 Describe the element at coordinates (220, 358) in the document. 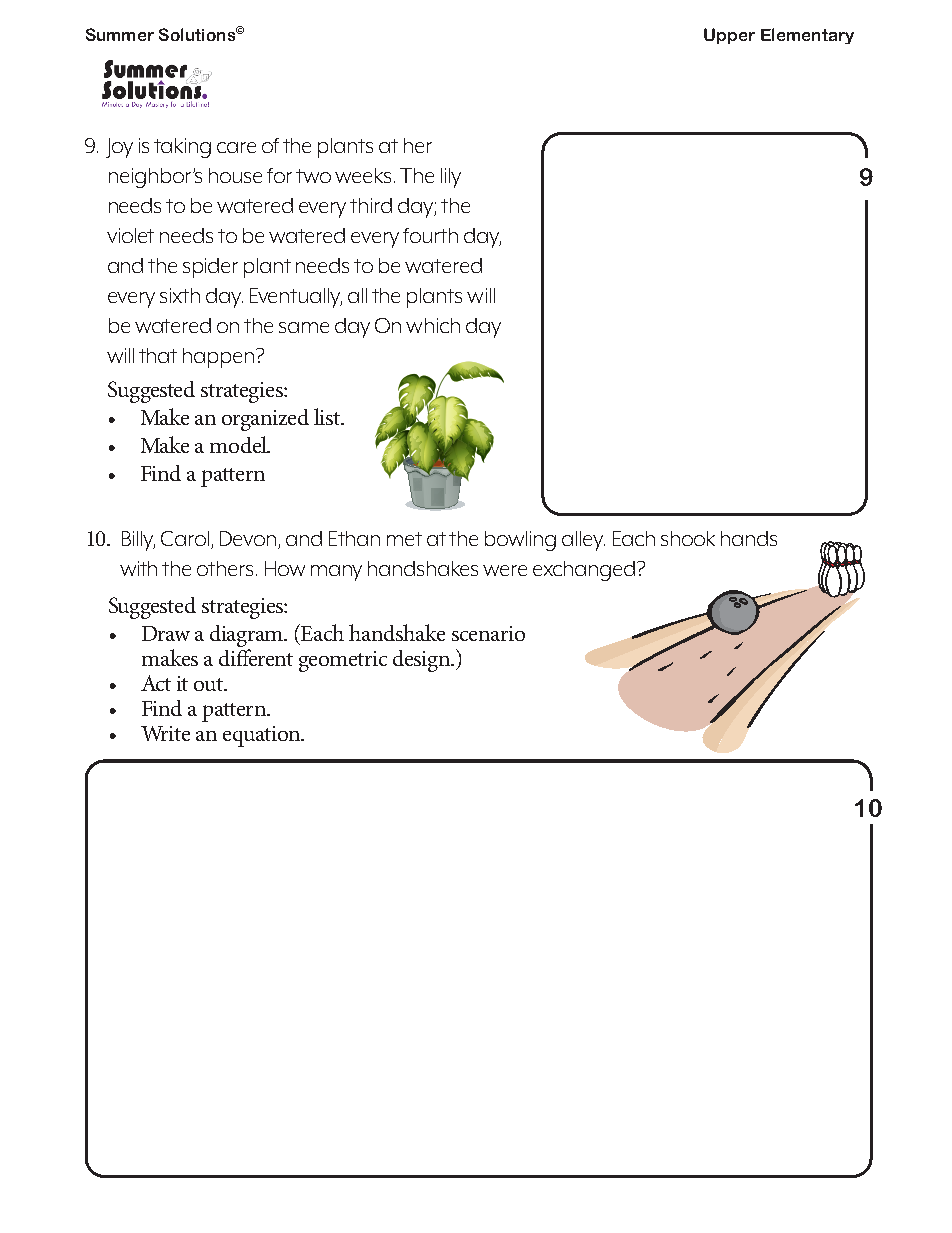

I see `happen` at that location.
